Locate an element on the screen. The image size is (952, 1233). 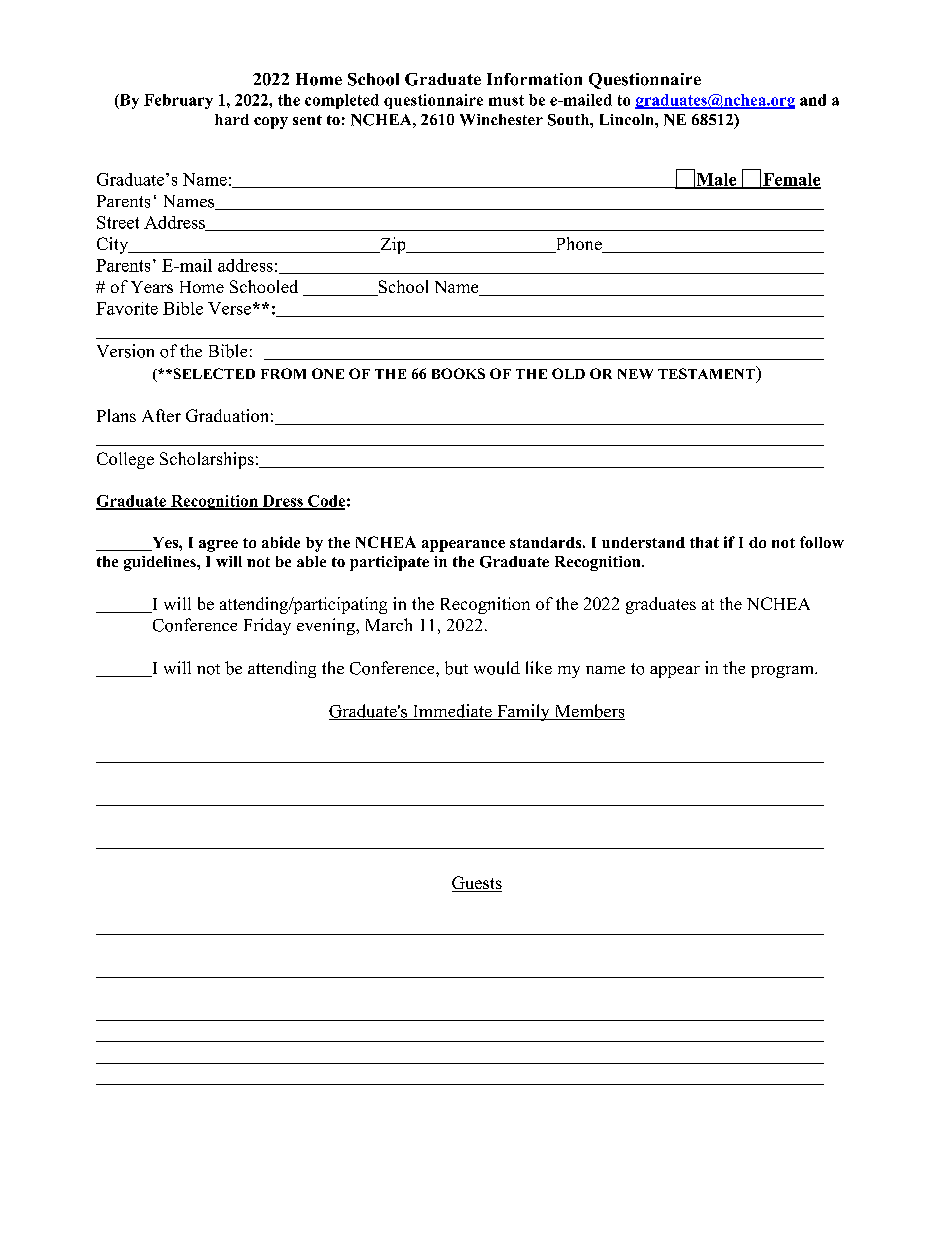
Years is located at coordinates (152, 287).
